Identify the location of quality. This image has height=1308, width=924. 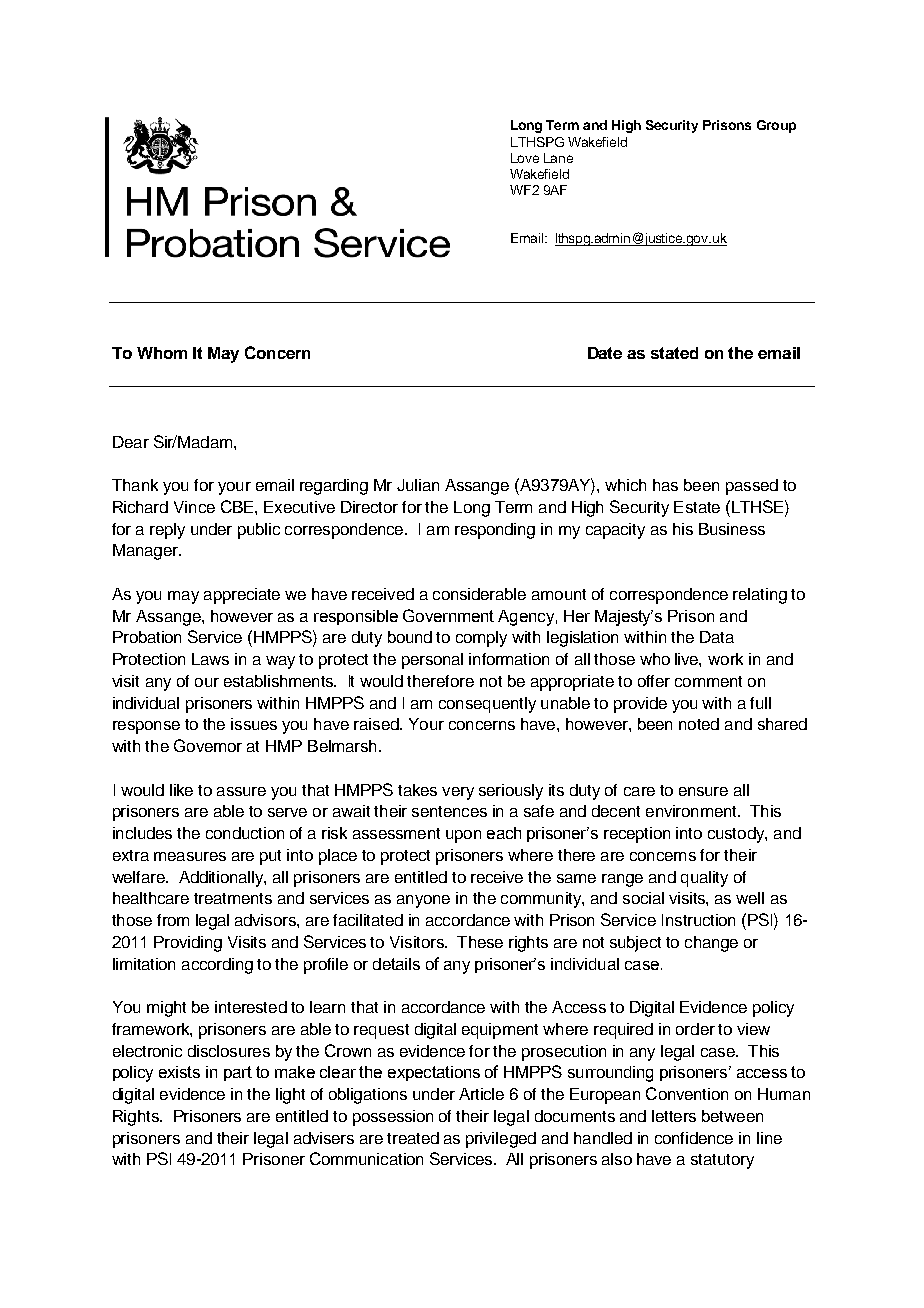
(704, 879).
